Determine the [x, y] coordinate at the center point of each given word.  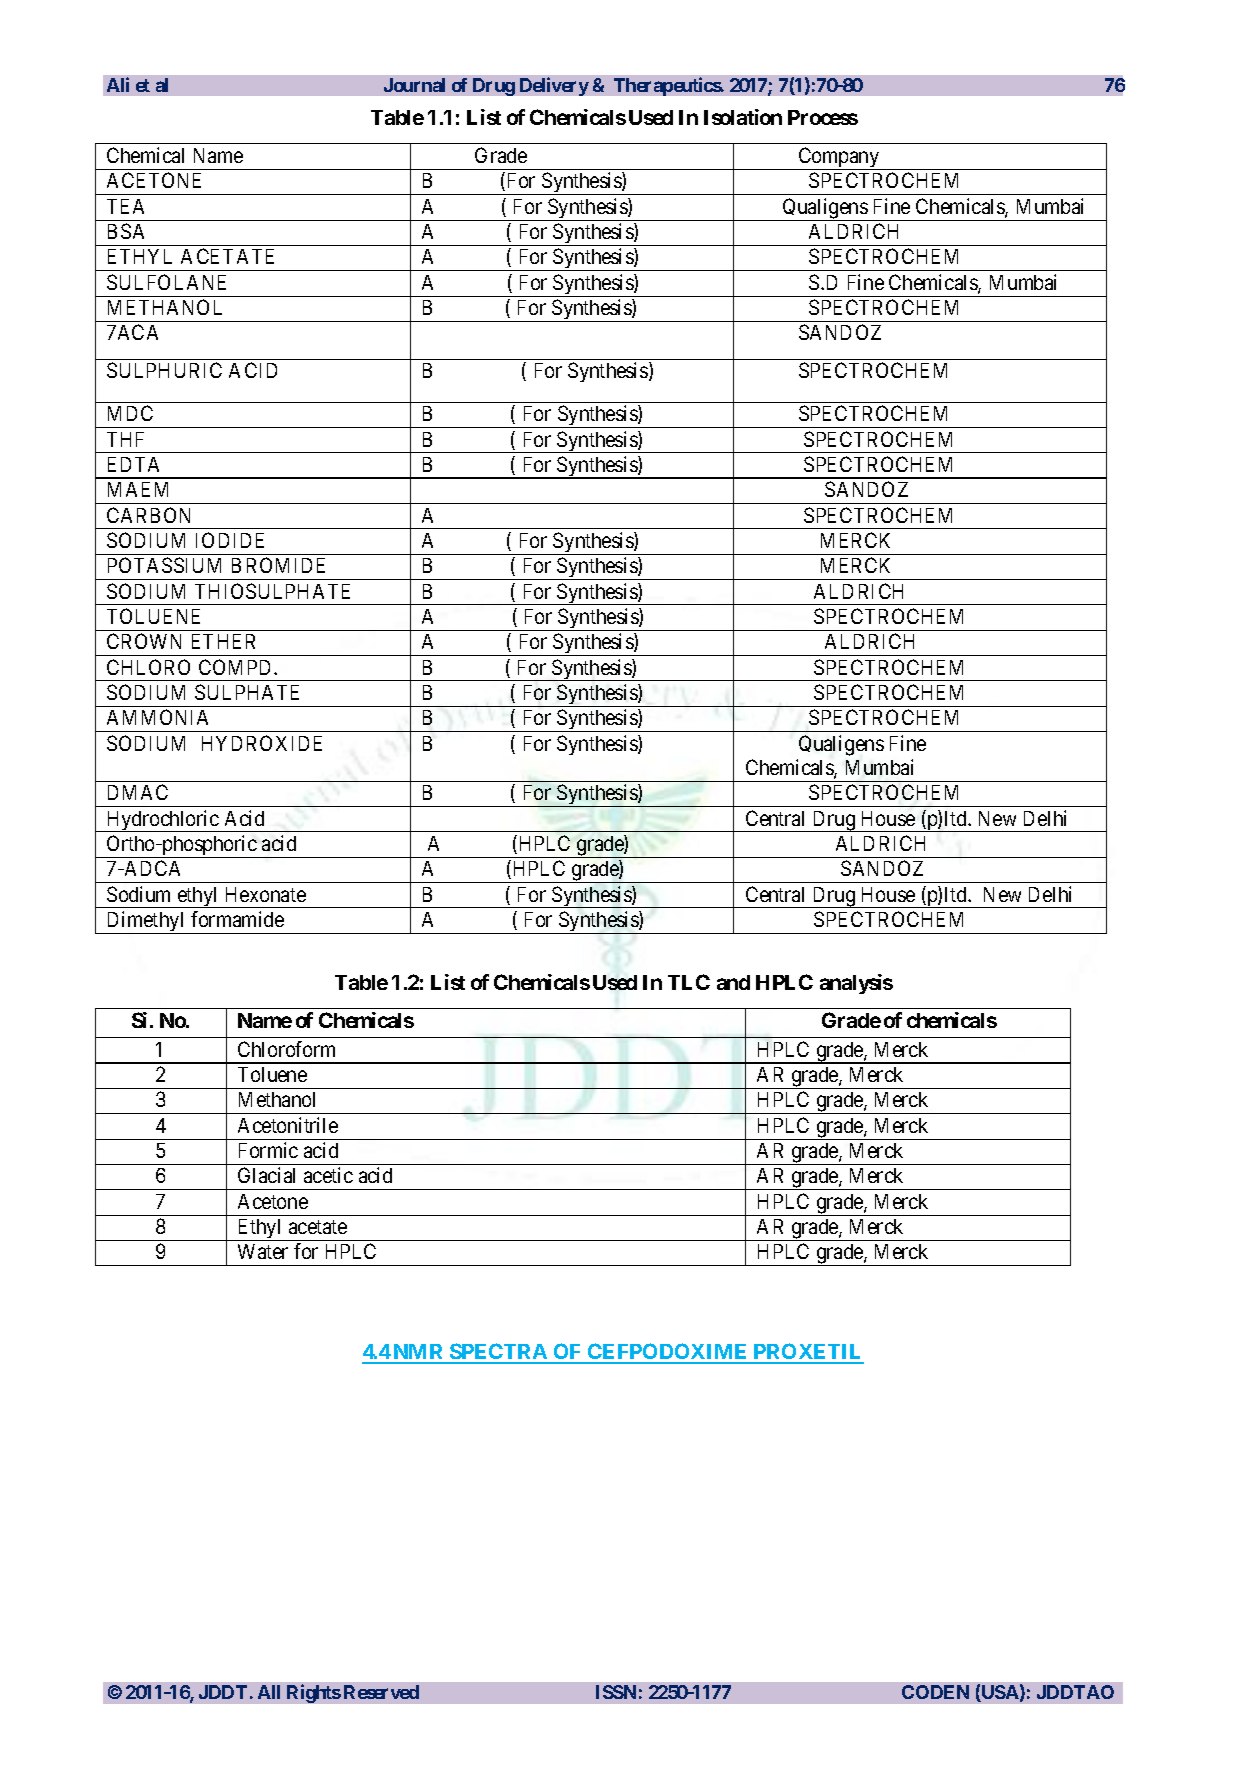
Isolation [743, 117]
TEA [125, 206]
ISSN [616, 1692]
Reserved [381, 1692]
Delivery [554, 86]
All [269, 1692]
